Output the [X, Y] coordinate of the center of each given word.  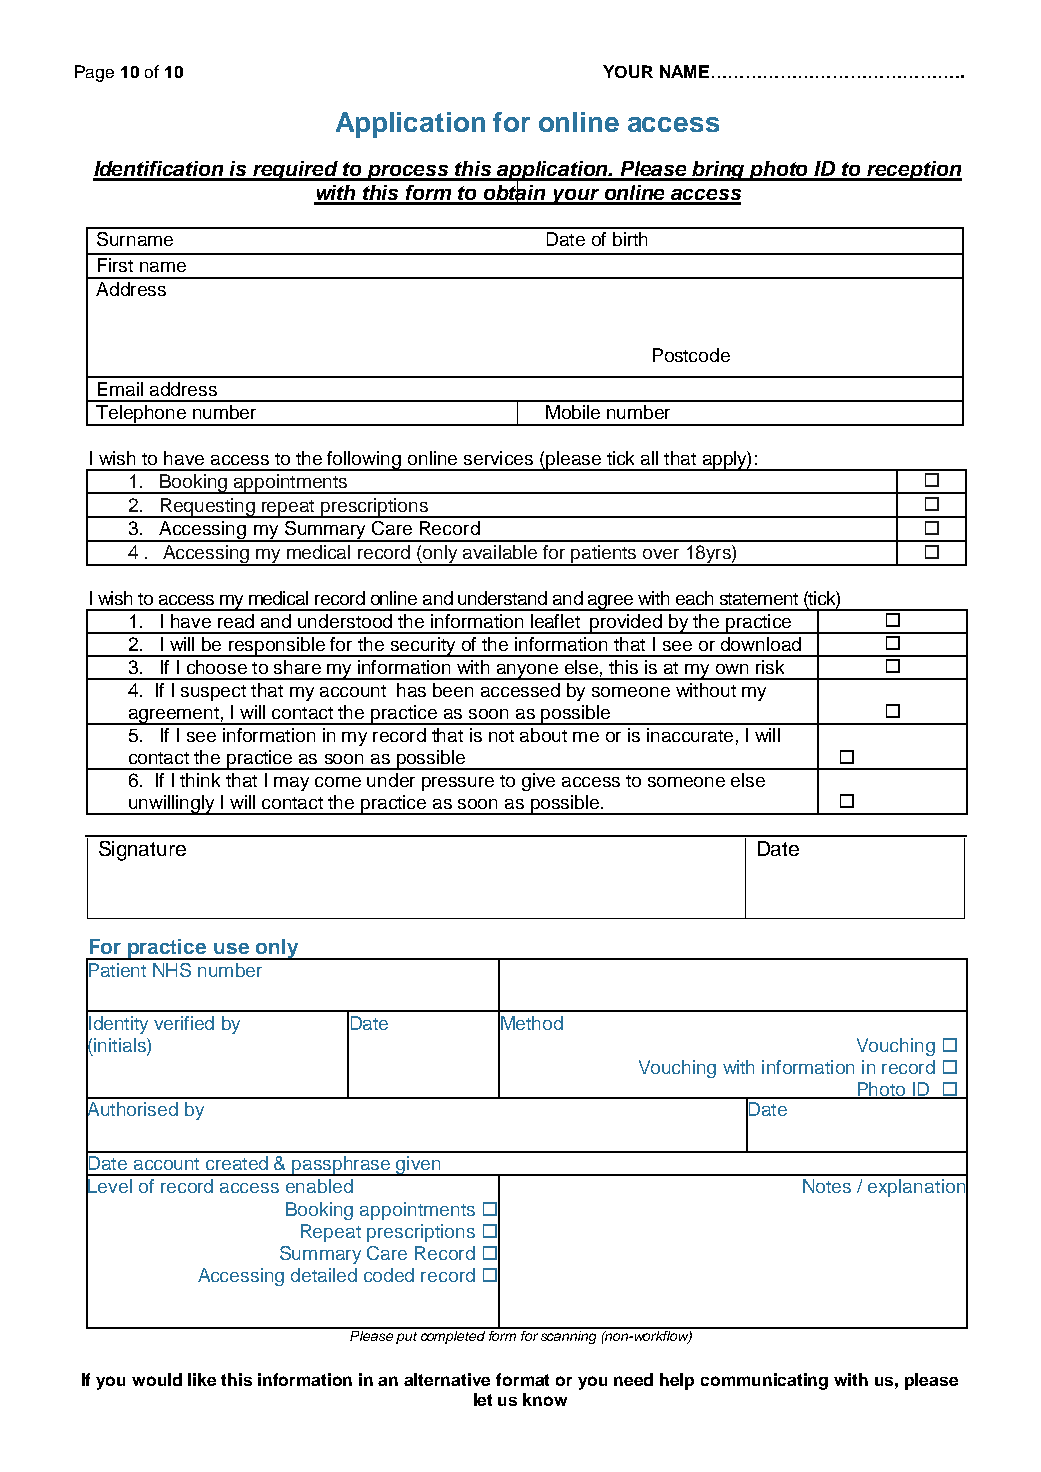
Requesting [207, 508]
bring [719, 171]
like [202, 1379]
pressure [458, 784]
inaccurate [690, 735]
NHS [172, 970]
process [408, 173]
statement [759, 599]
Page [94, 73]
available [500, 552]
